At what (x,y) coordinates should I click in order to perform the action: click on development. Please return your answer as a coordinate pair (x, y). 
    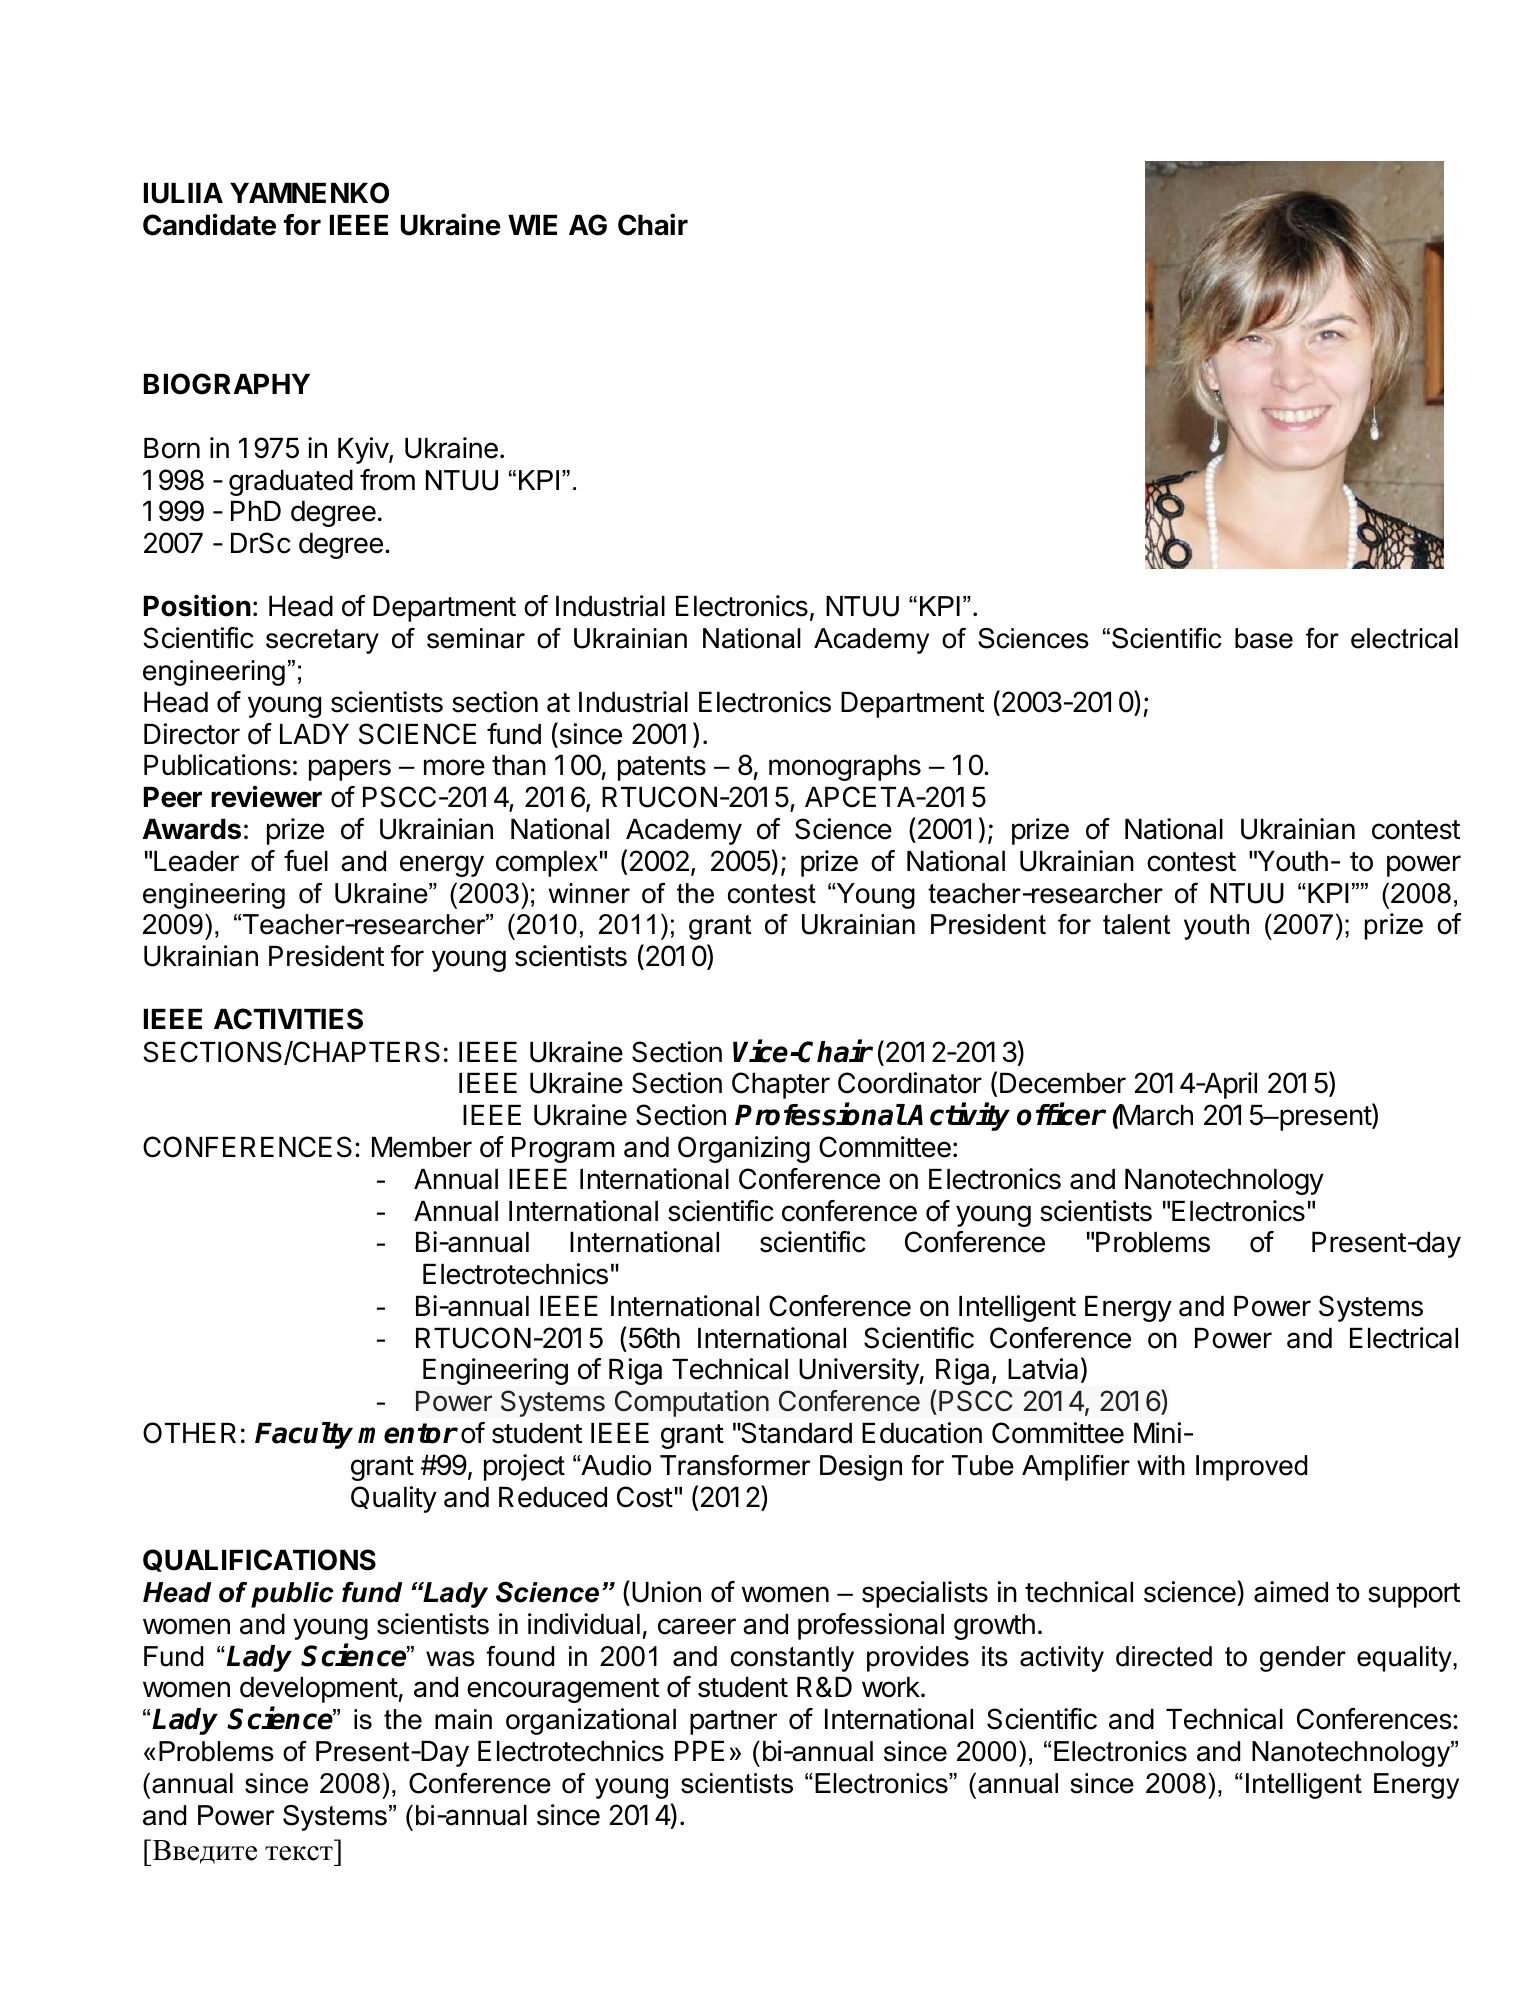
    Looking at the image, I should click on (319, 1690).
